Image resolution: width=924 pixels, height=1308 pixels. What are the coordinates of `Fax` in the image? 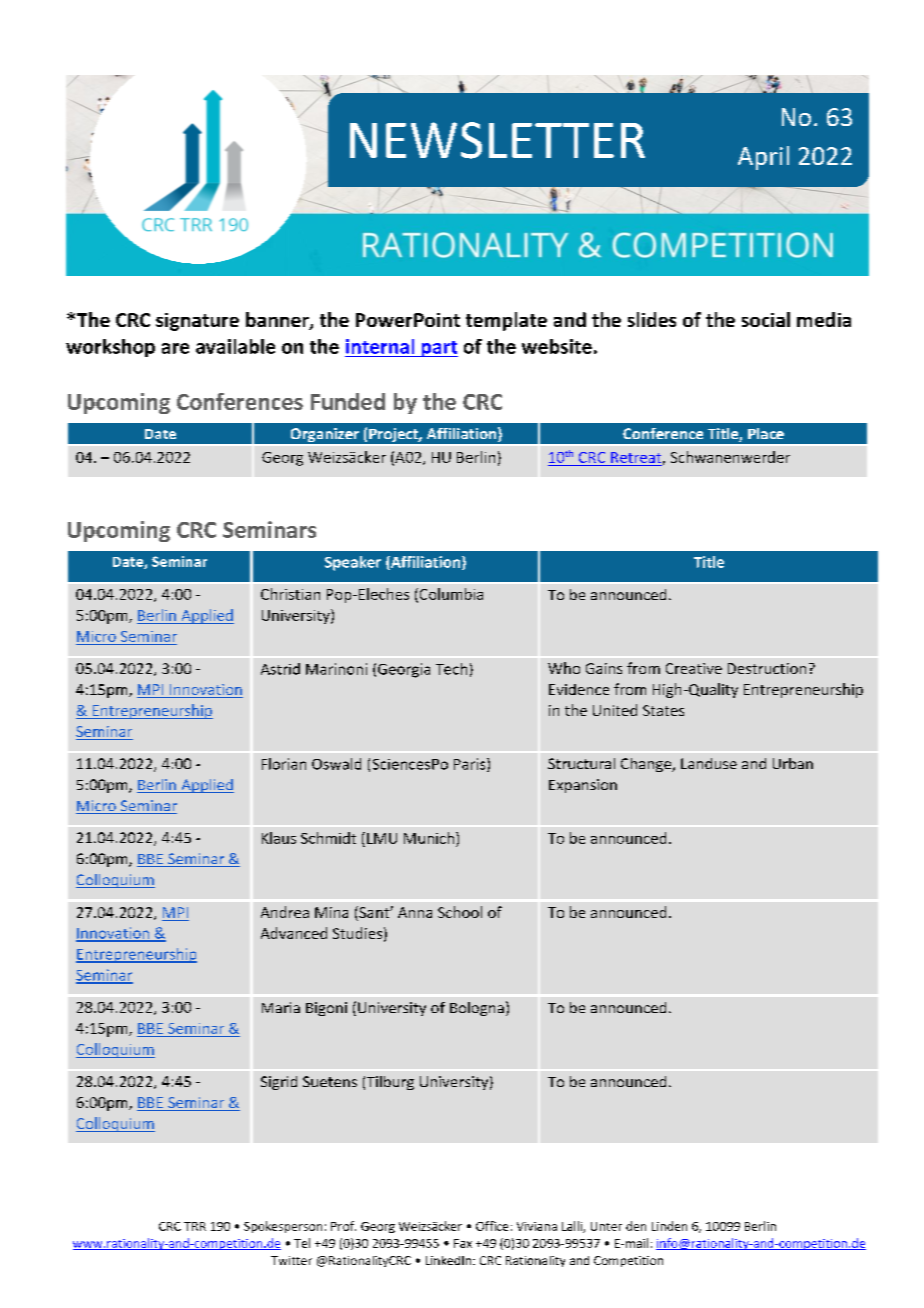 It's located at (463, 1243).
